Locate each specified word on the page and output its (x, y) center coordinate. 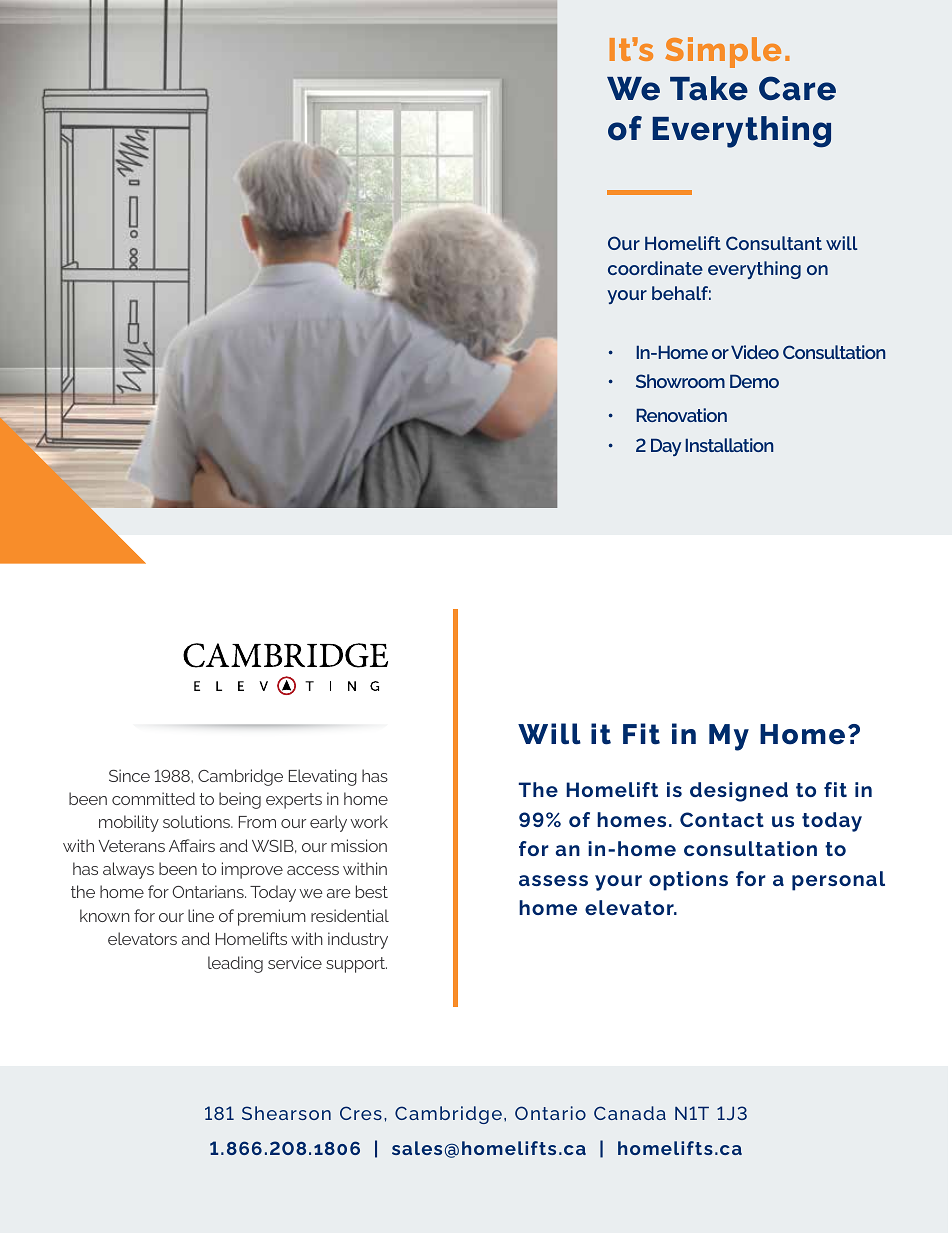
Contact (722, 819)
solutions (198, 821)
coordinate (655, 268)
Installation (729, 445)
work (369, 821)
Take (709, 88)
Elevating (323, 777)
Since (129, 775)
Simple (723, 52)
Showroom (680, 381)
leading (235, 964)
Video (755, 352)
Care (797, 88)
